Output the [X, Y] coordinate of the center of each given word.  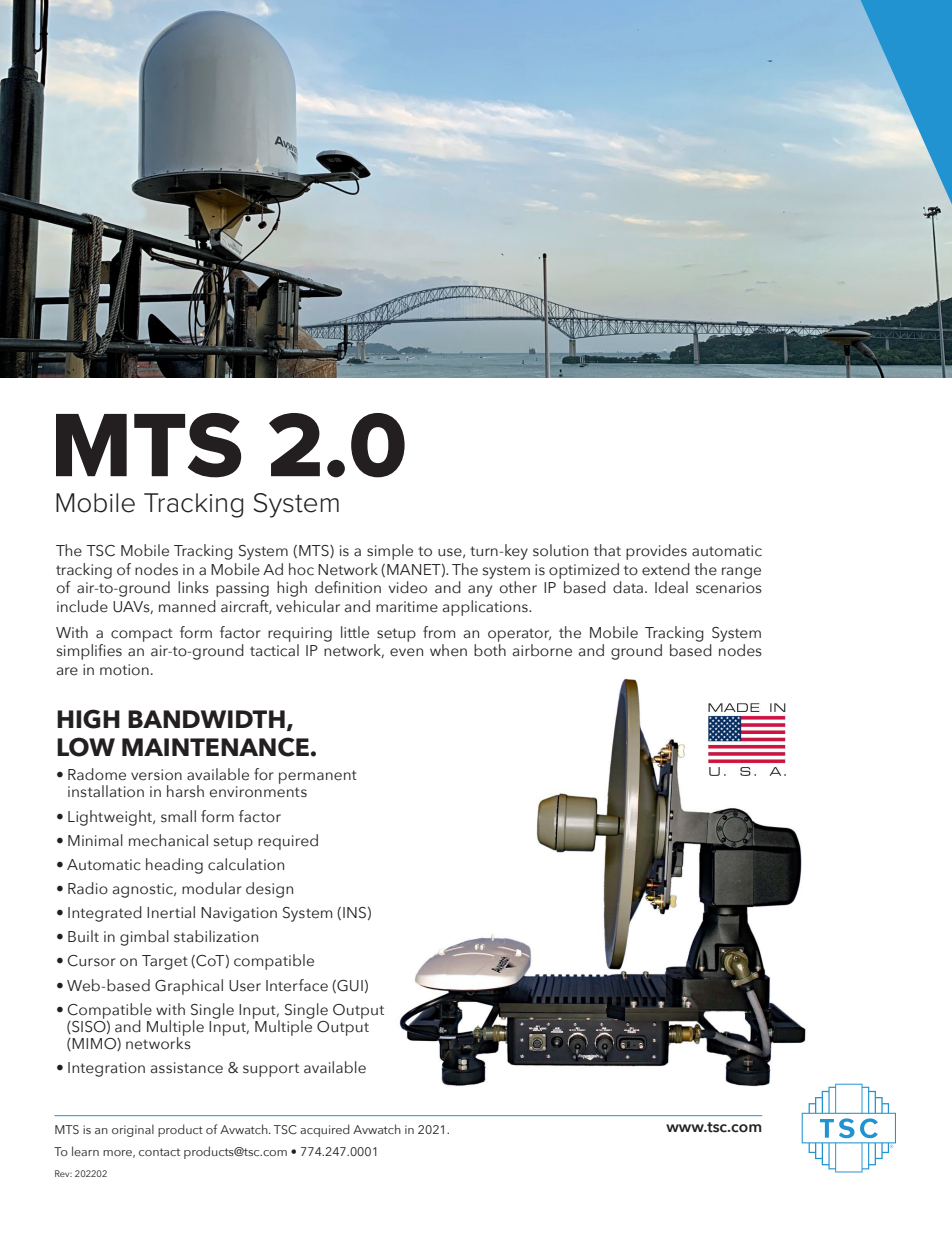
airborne [542, 650]
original [133, 1130]
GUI [349, 986]
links [193, 587]
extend [666, 569]
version [156, 775]
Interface [297, 985]
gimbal [144, 938]
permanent [318, 777]
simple [390, 552]
